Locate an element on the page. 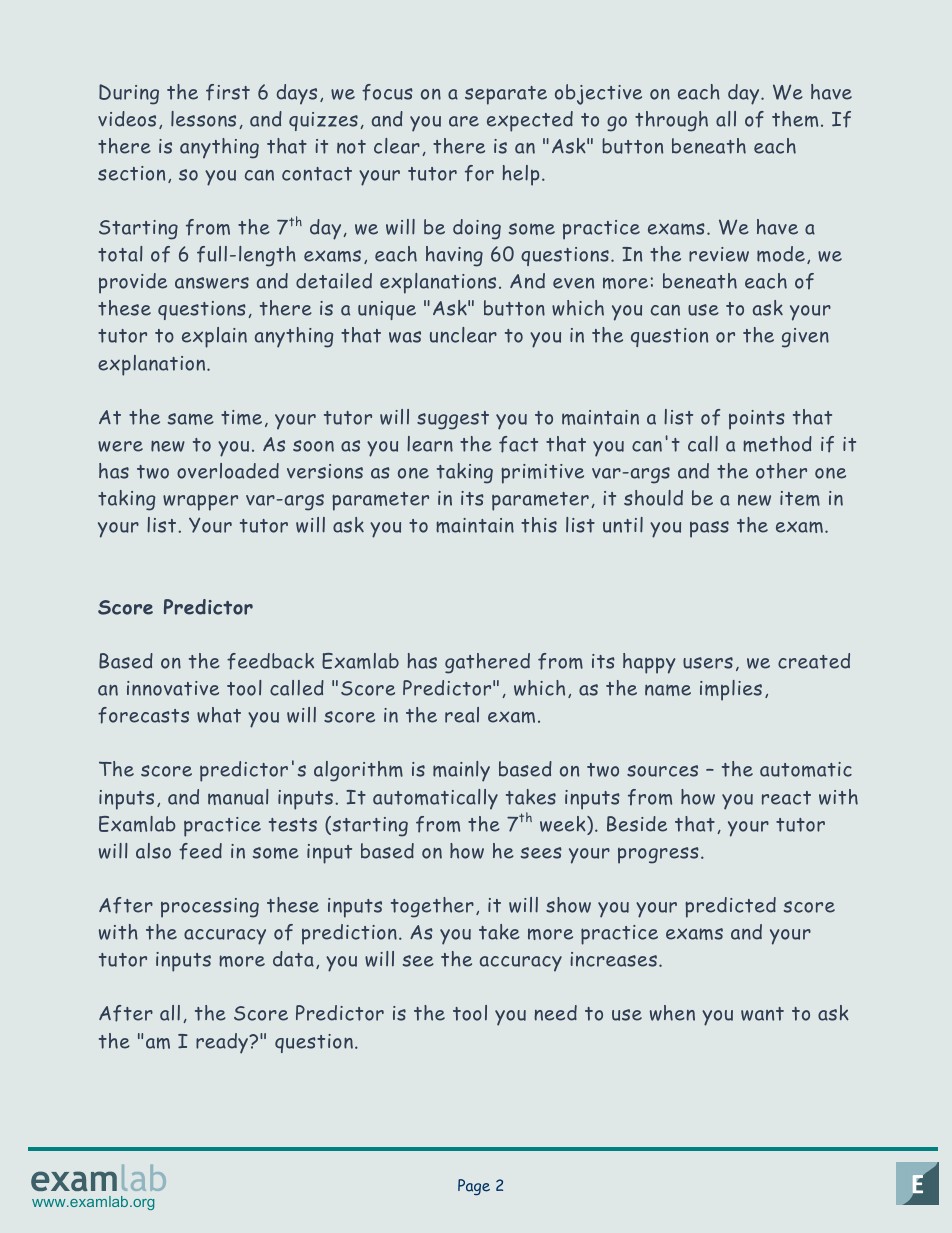 The width and height of the document is (952, 1233). processing is located at coordinates (210, 908).
